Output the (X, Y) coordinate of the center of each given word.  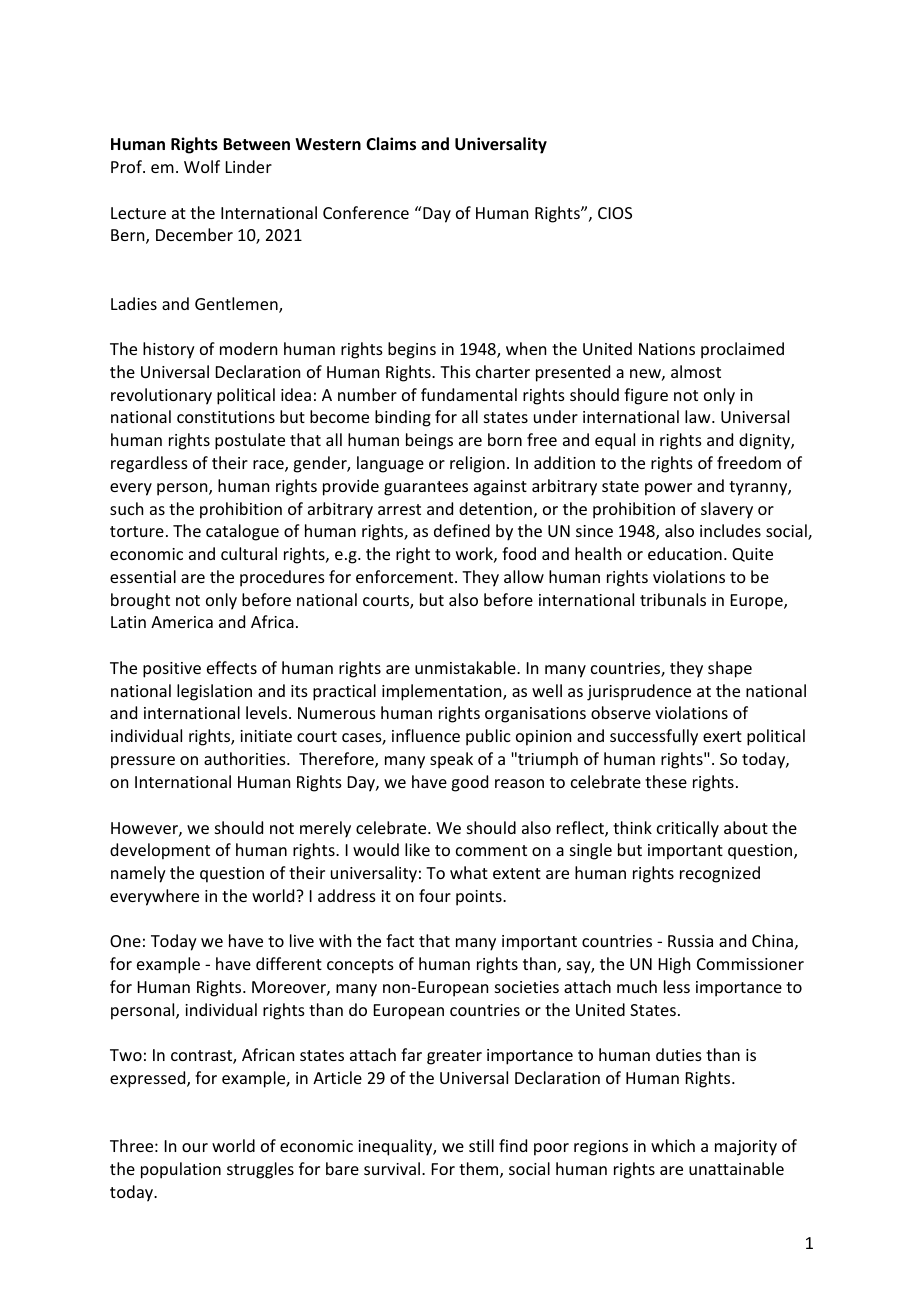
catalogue (242, 532)
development (160, 851)
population (181, 1170)
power (668, 489)
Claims (391, 144)
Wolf (202, 166)
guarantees (426, 488)
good (469, 783)
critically (688, 829)
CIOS (615, 213)
